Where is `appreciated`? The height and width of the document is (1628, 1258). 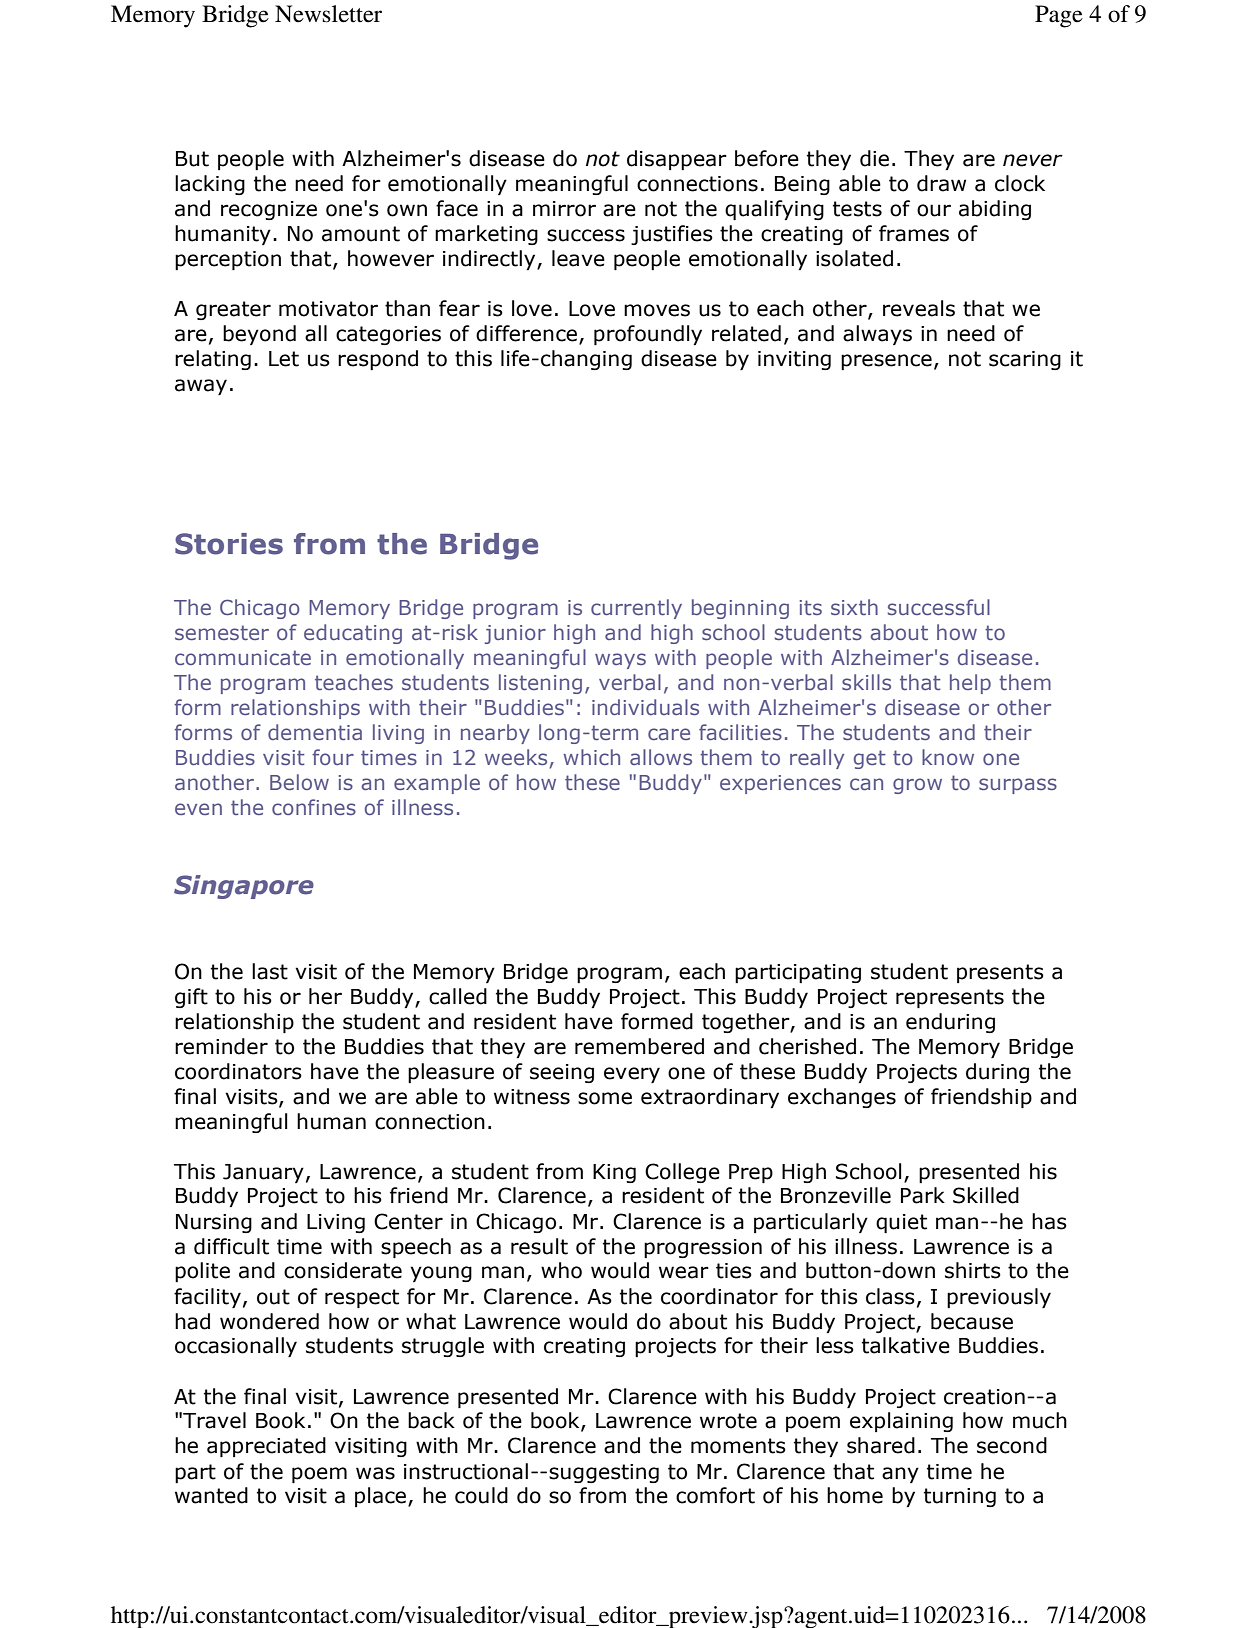 appreciated is located at coordinates (266, 1447).
